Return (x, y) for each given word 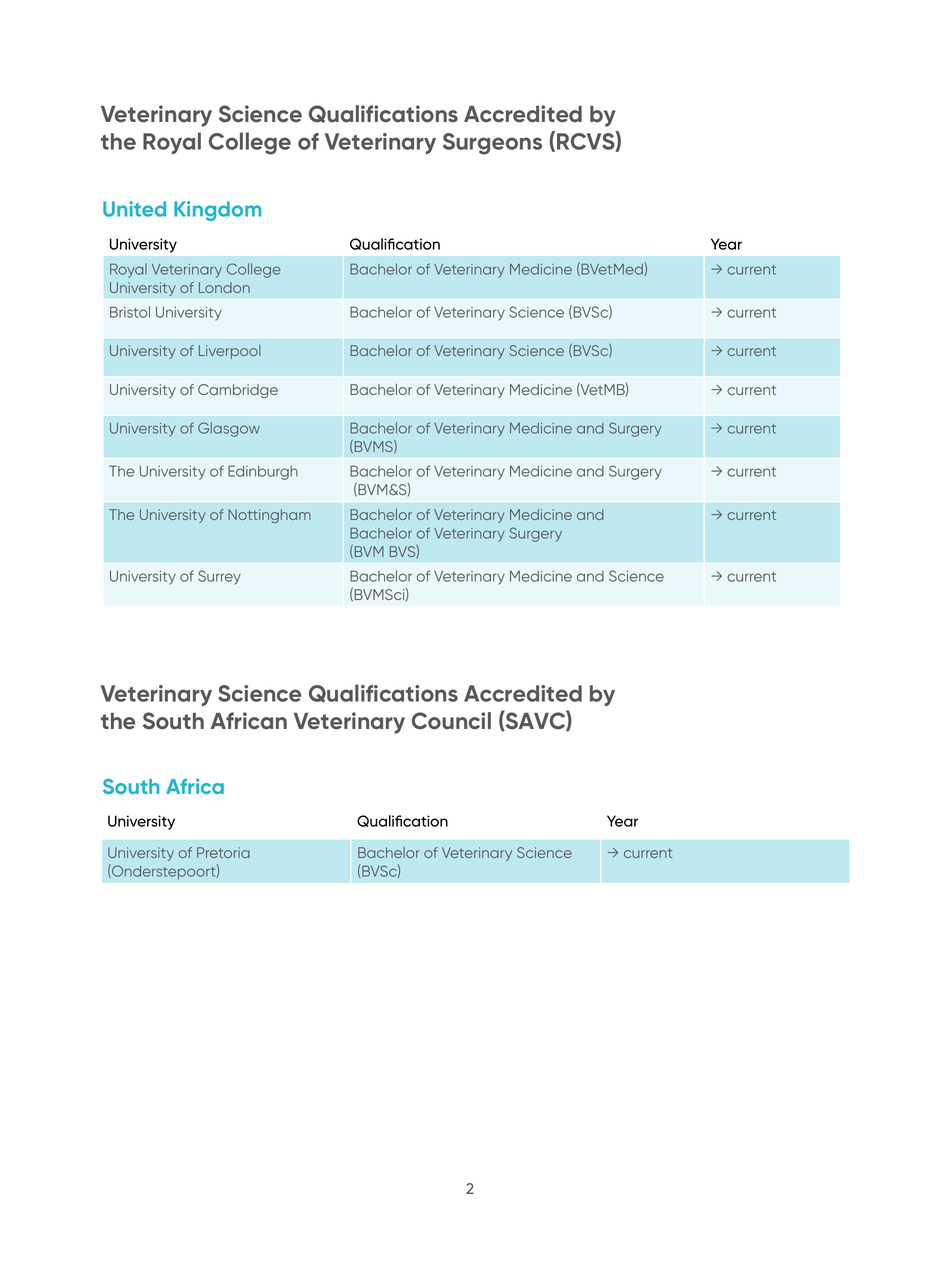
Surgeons (492, 144)
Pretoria (223, 852)
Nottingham (269, 516)
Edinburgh (263, 472)
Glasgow (229, 429)
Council (451, 721)
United (134, 209)
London (224, 287)
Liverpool (230, 352)
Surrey (219, 577)
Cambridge (238, 391)
